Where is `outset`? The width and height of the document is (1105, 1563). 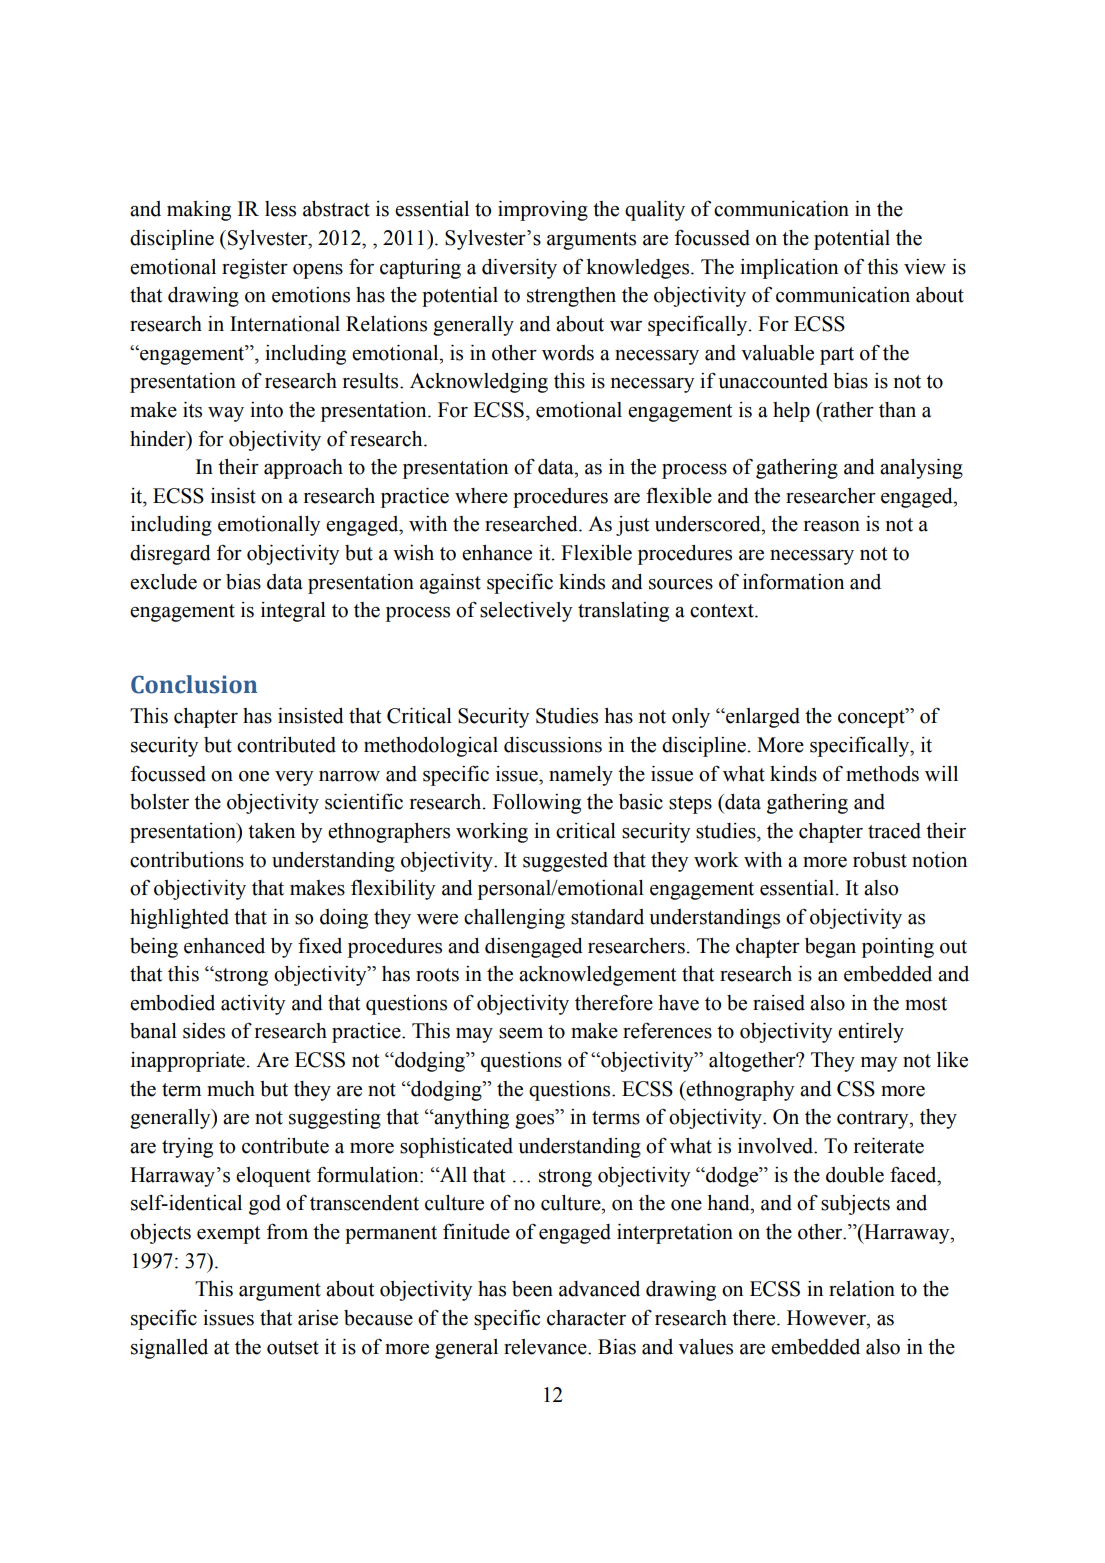
outset is located at coordinates (293, 1348).
